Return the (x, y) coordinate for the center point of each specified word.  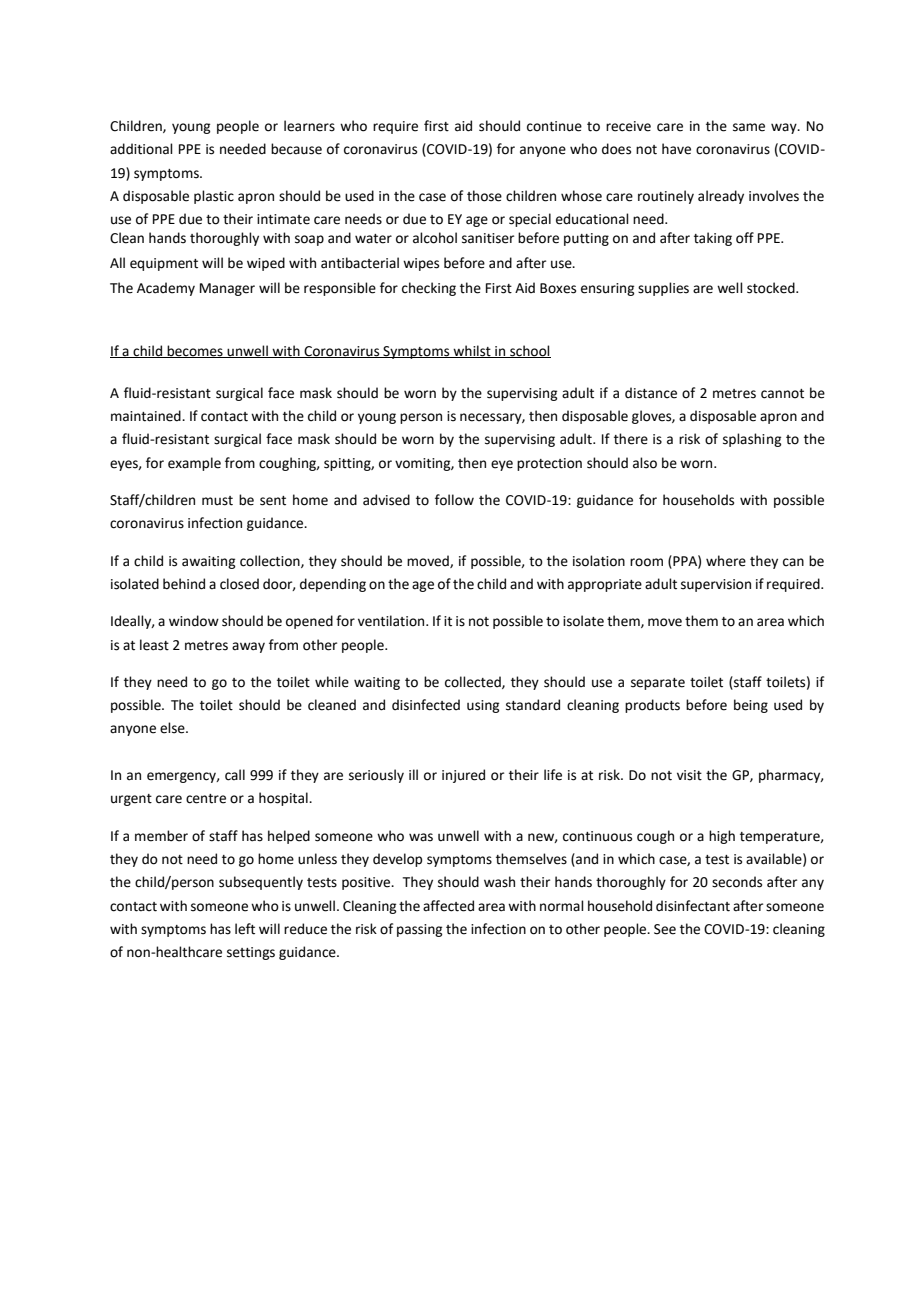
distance (651, 393)
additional (141, 149)
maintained (147, 416)
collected (474, 682)
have (676, 149)
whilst (472, 351)
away (248, 647)
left (245, 929)
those (484, 196)
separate (658, 684)
